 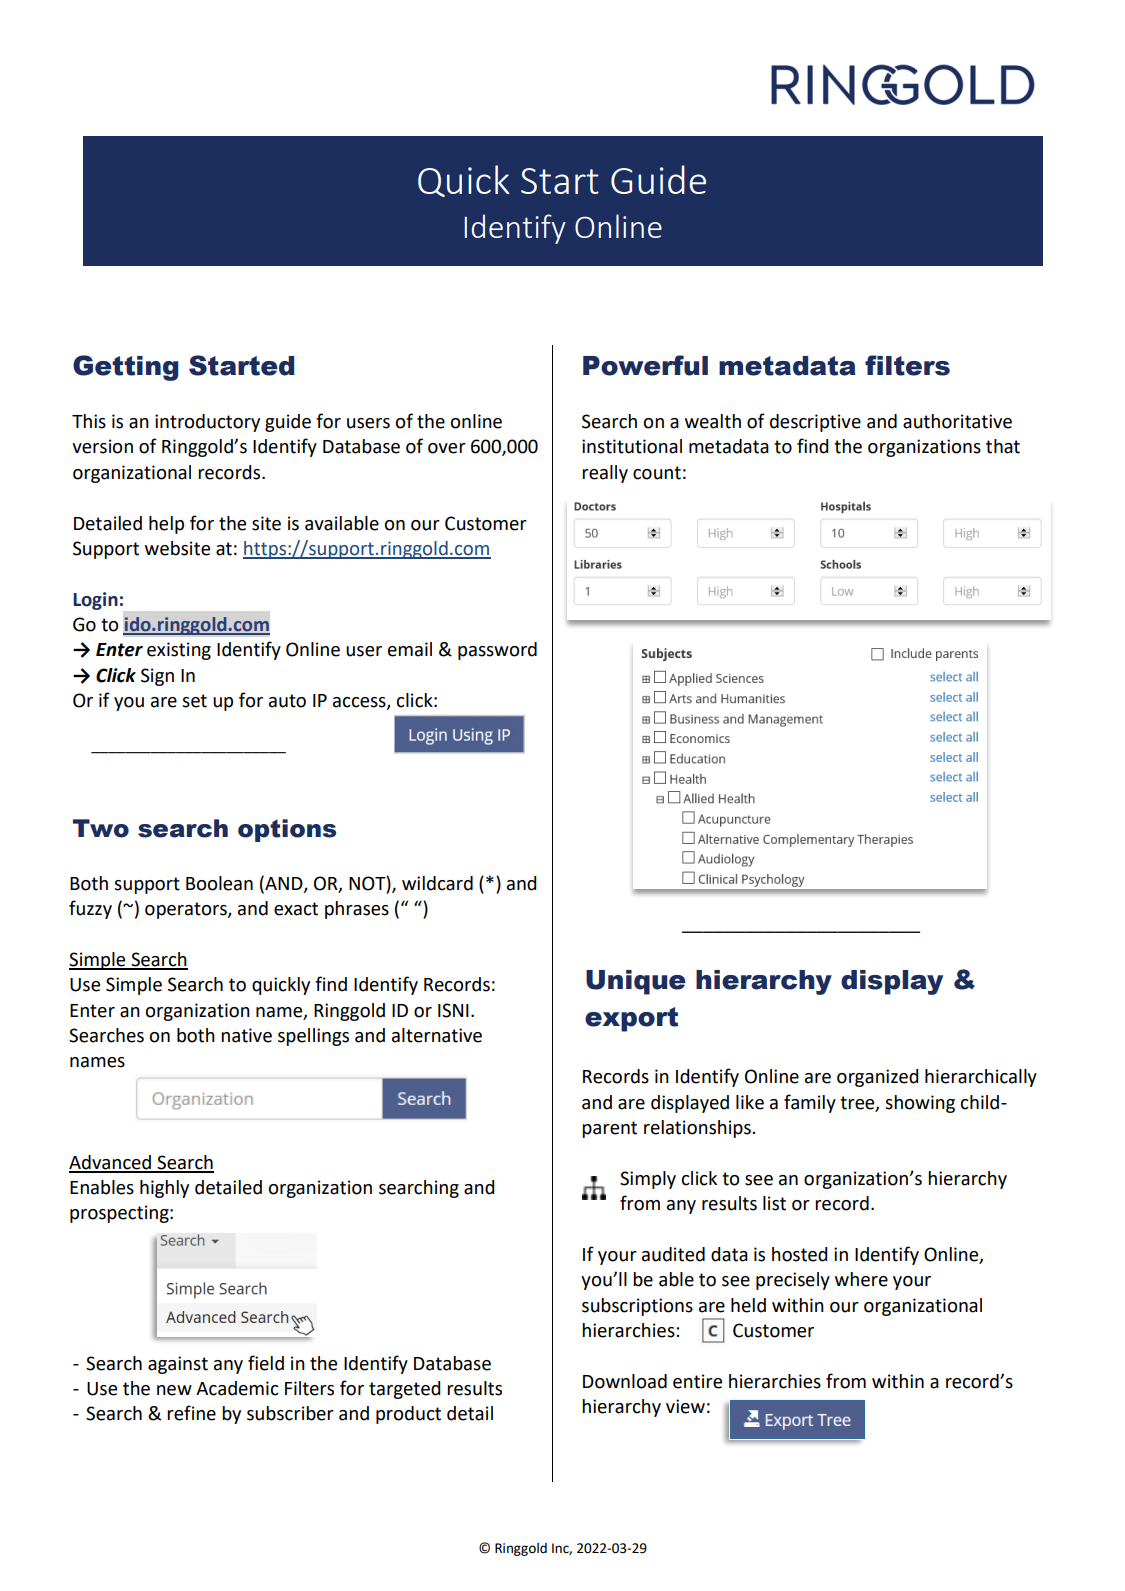 What do you see at coordinates (774, 1203) in the screenshot?
I see `list` at bounding box center [774, 1203].
